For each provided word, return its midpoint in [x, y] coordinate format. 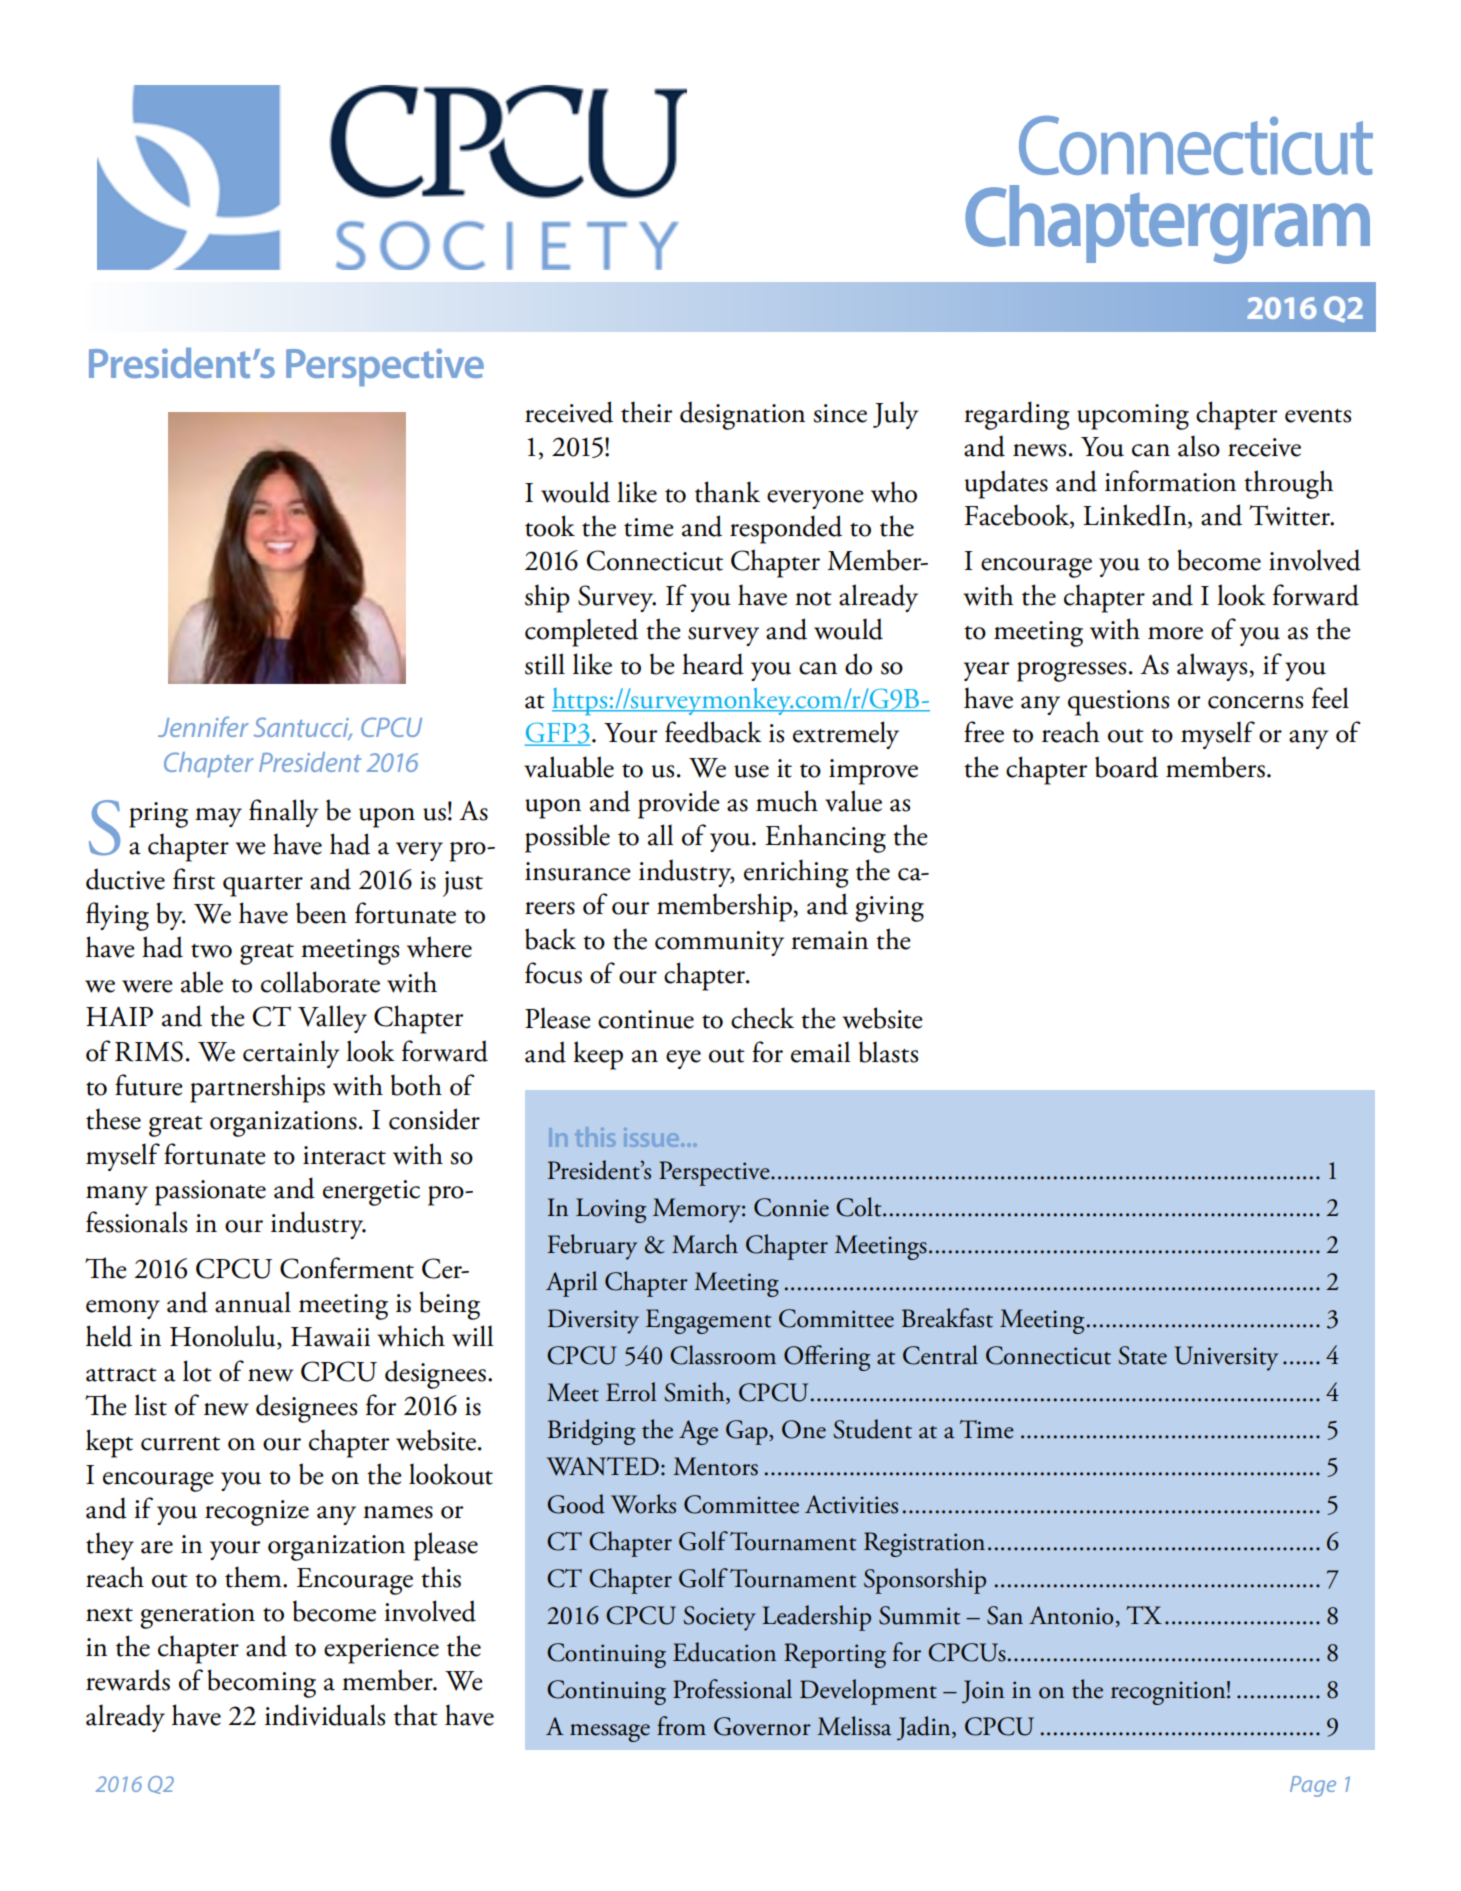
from [681, 1726]
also [1199, 446]
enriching [796, 873]
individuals [325, 1715]
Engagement [708, 1321]
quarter [263, 886]
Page [1313, 1786]
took [550, 526]
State [1142, 1355]
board [1126, 767]
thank [727, 492]
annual [253, 1302]
